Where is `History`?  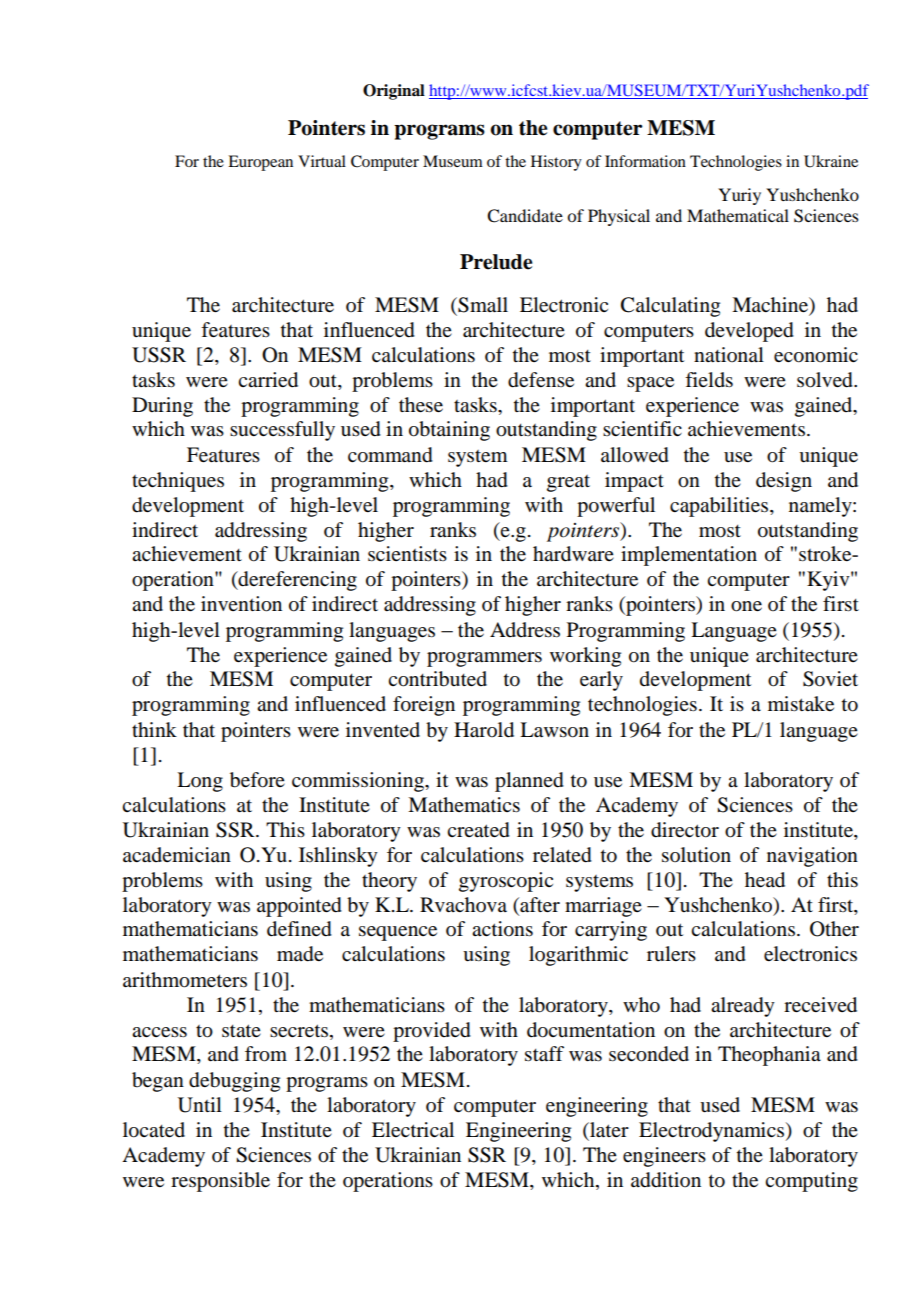
History is located at coordinates (556, 163).
